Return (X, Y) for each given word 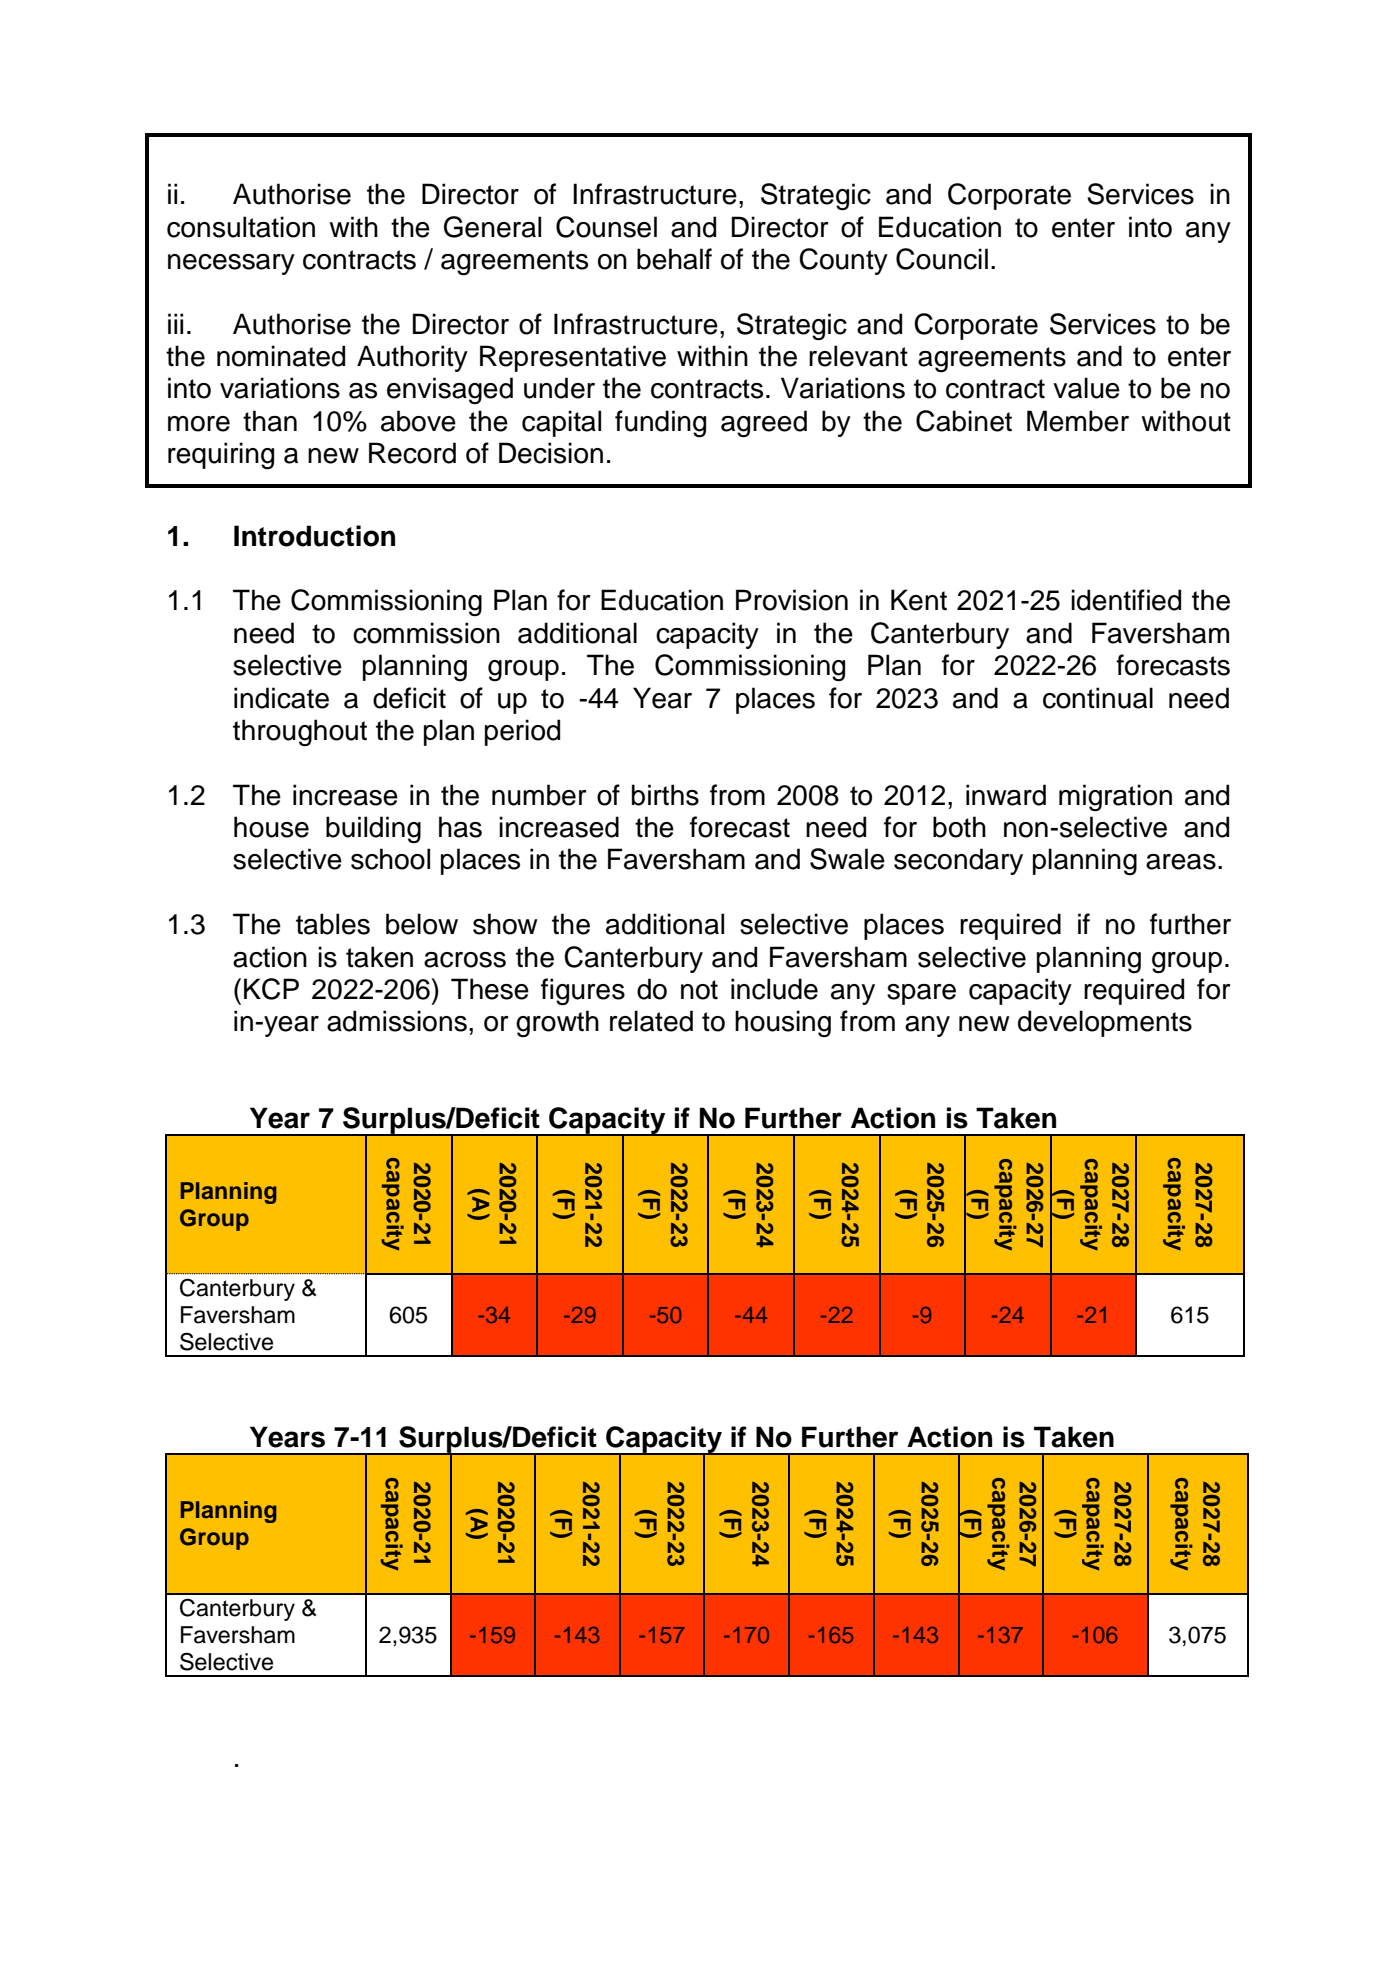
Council (942, 259)
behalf (674, 259)
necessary (231, 264)
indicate (281, 698)
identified (1126, 600)
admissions (397, 1021)
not (699, 990)
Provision (792, 600)
